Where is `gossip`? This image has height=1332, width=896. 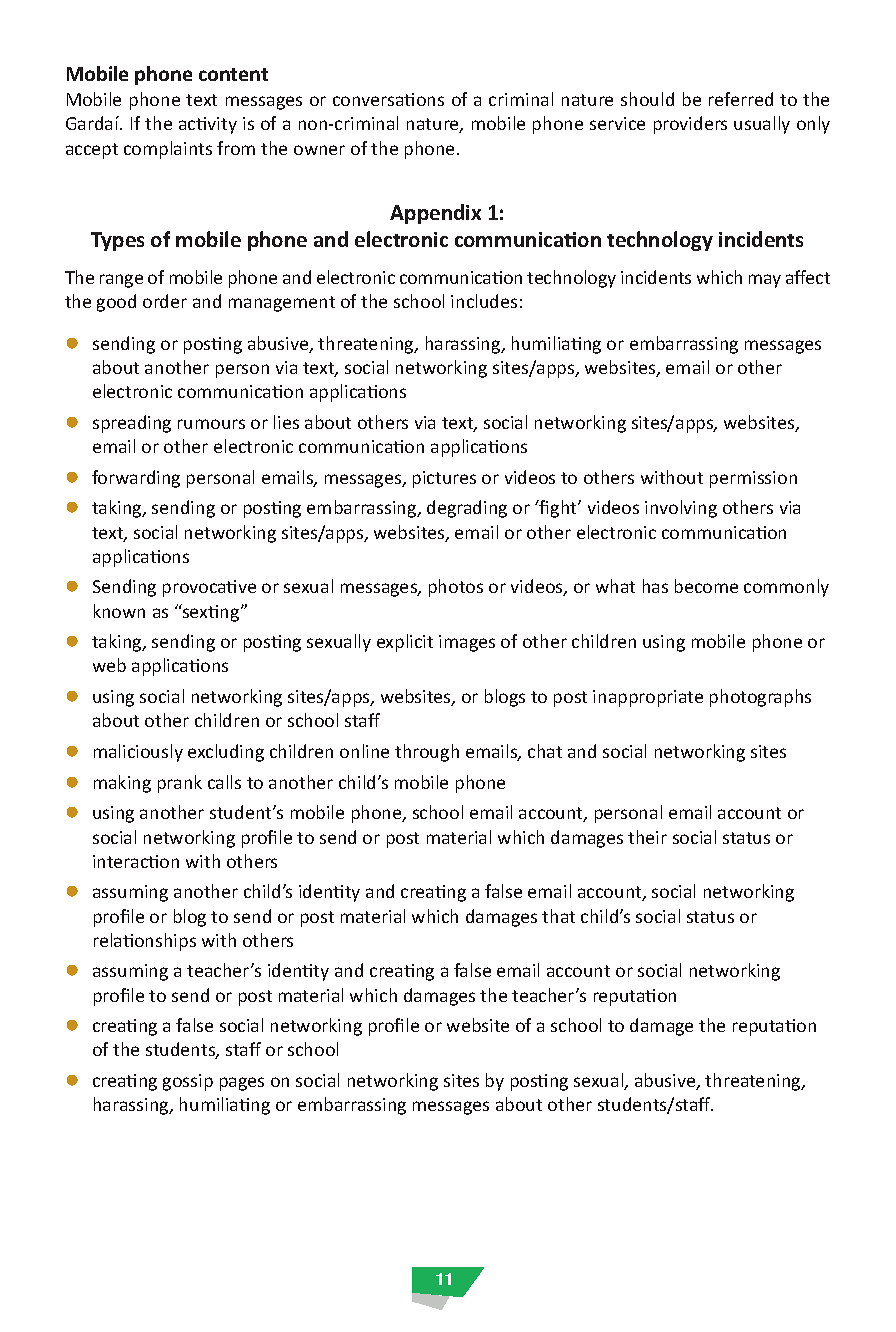 gossip is located at coordinates (188, 1082).
